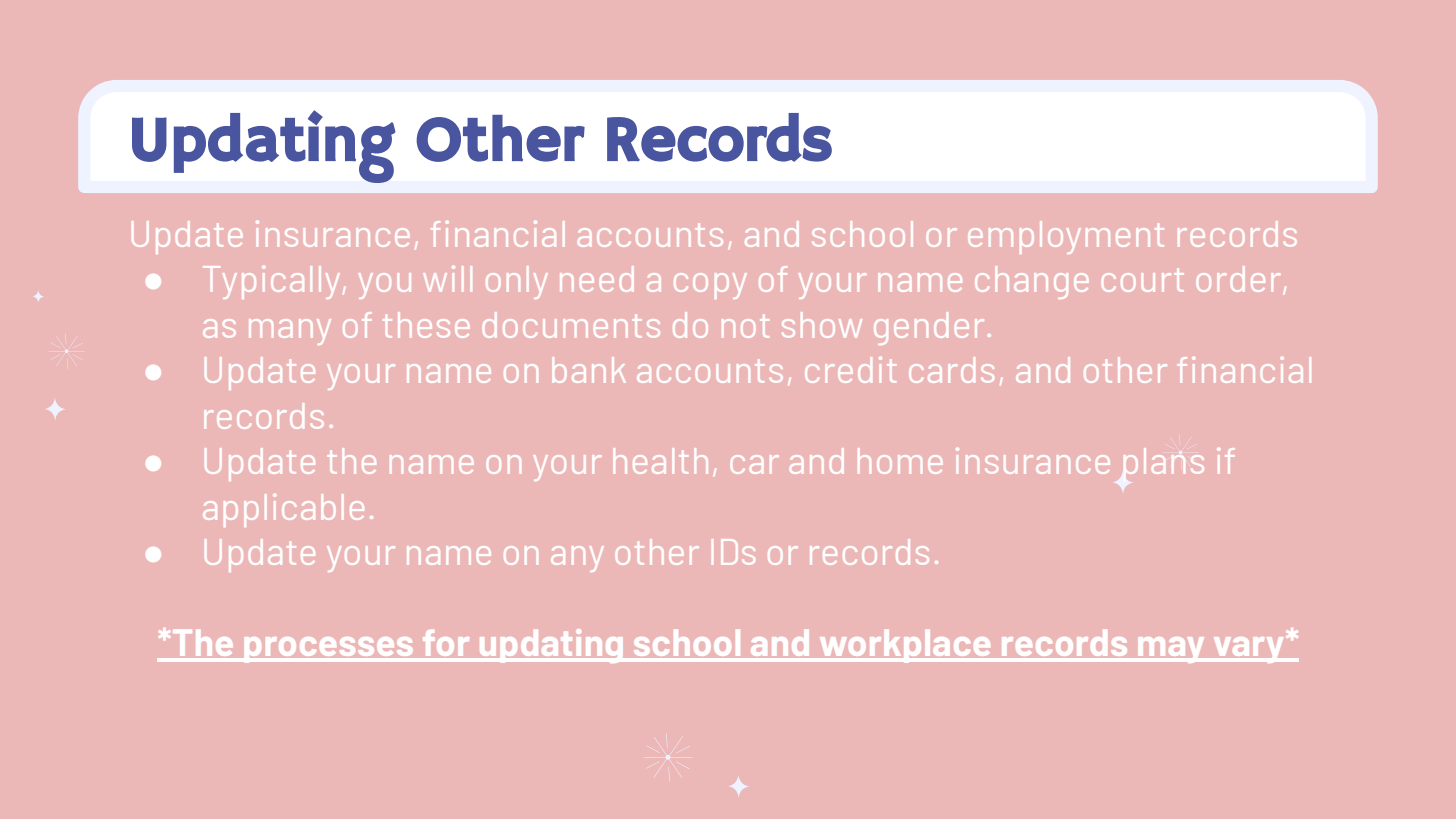 The image size is (1456, 819). Describe the element at coordinates (905, 646) in the screenshot. I see `workplace` at that location.
